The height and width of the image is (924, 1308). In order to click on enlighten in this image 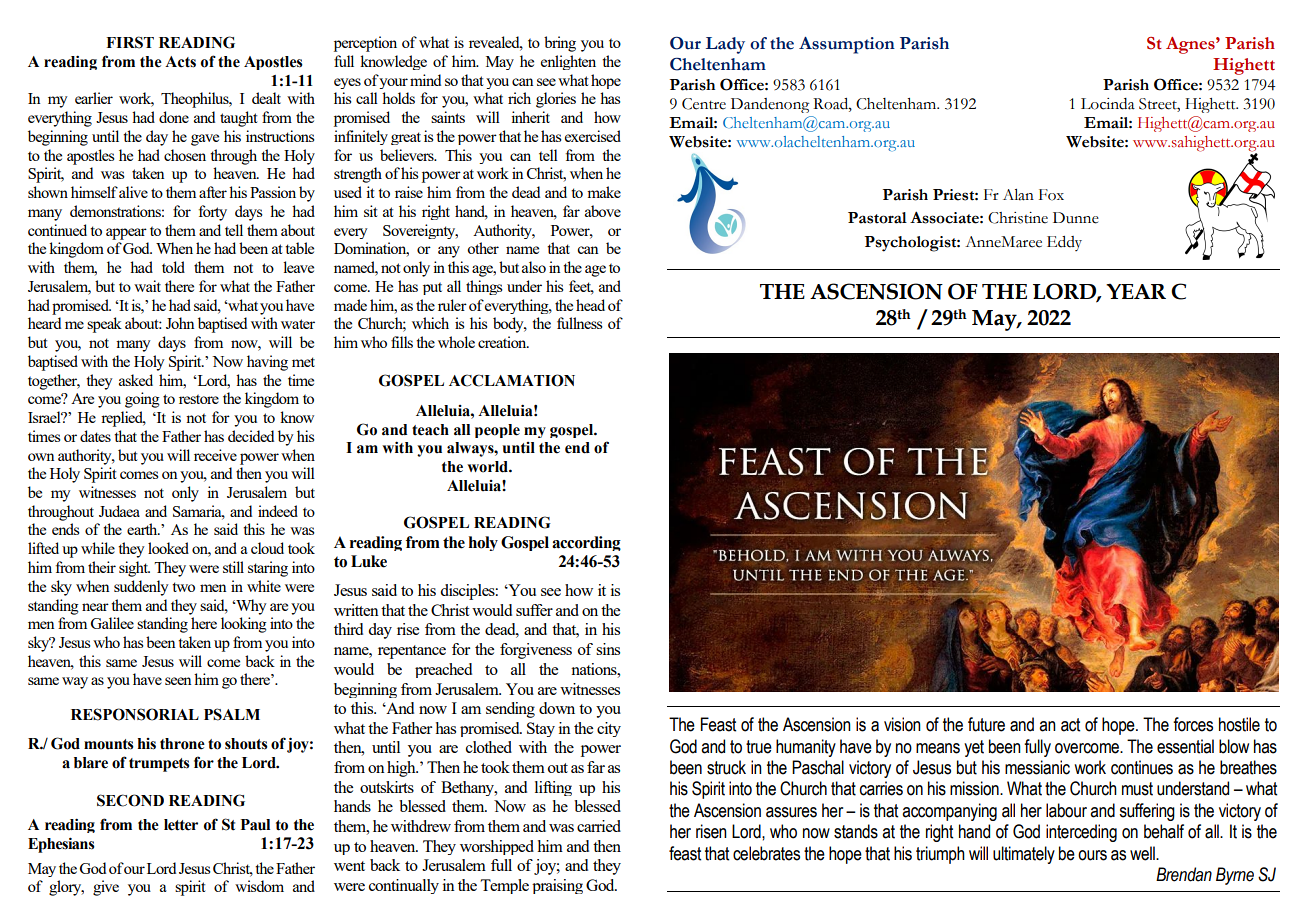, I will do `click(568, 62)`.
